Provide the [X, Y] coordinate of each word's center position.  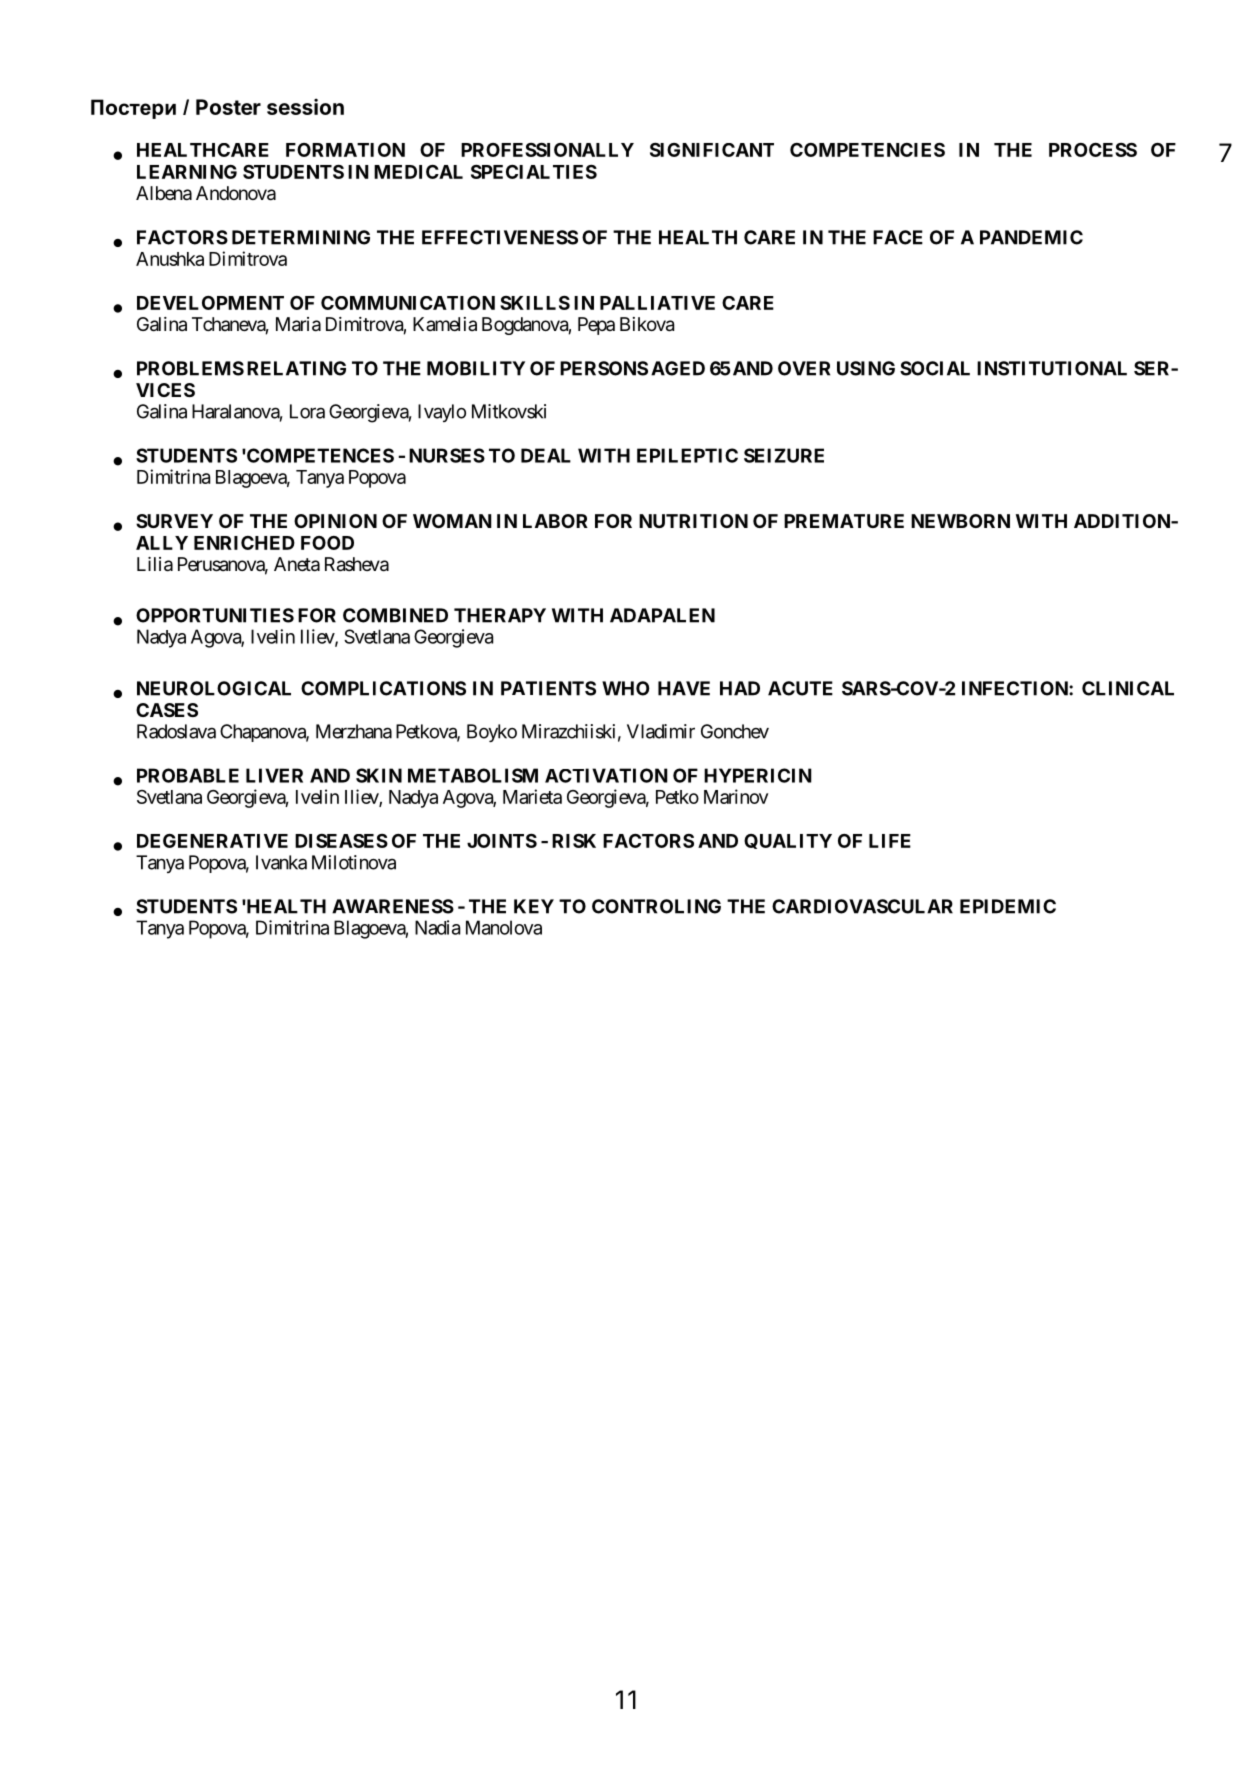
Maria [298, 324]
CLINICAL [1128, 688]
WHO [626, 688]
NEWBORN [960, 521]
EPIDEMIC [1008, 906]
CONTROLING [656, 906]
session [305, 106]
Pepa [596, 326]
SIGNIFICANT [712, 149]
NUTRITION [693, 521]
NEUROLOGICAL [214, 688]
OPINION [335, 521]
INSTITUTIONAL [1052, 368]
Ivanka [281, 862]
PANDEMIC [1031, 237]
